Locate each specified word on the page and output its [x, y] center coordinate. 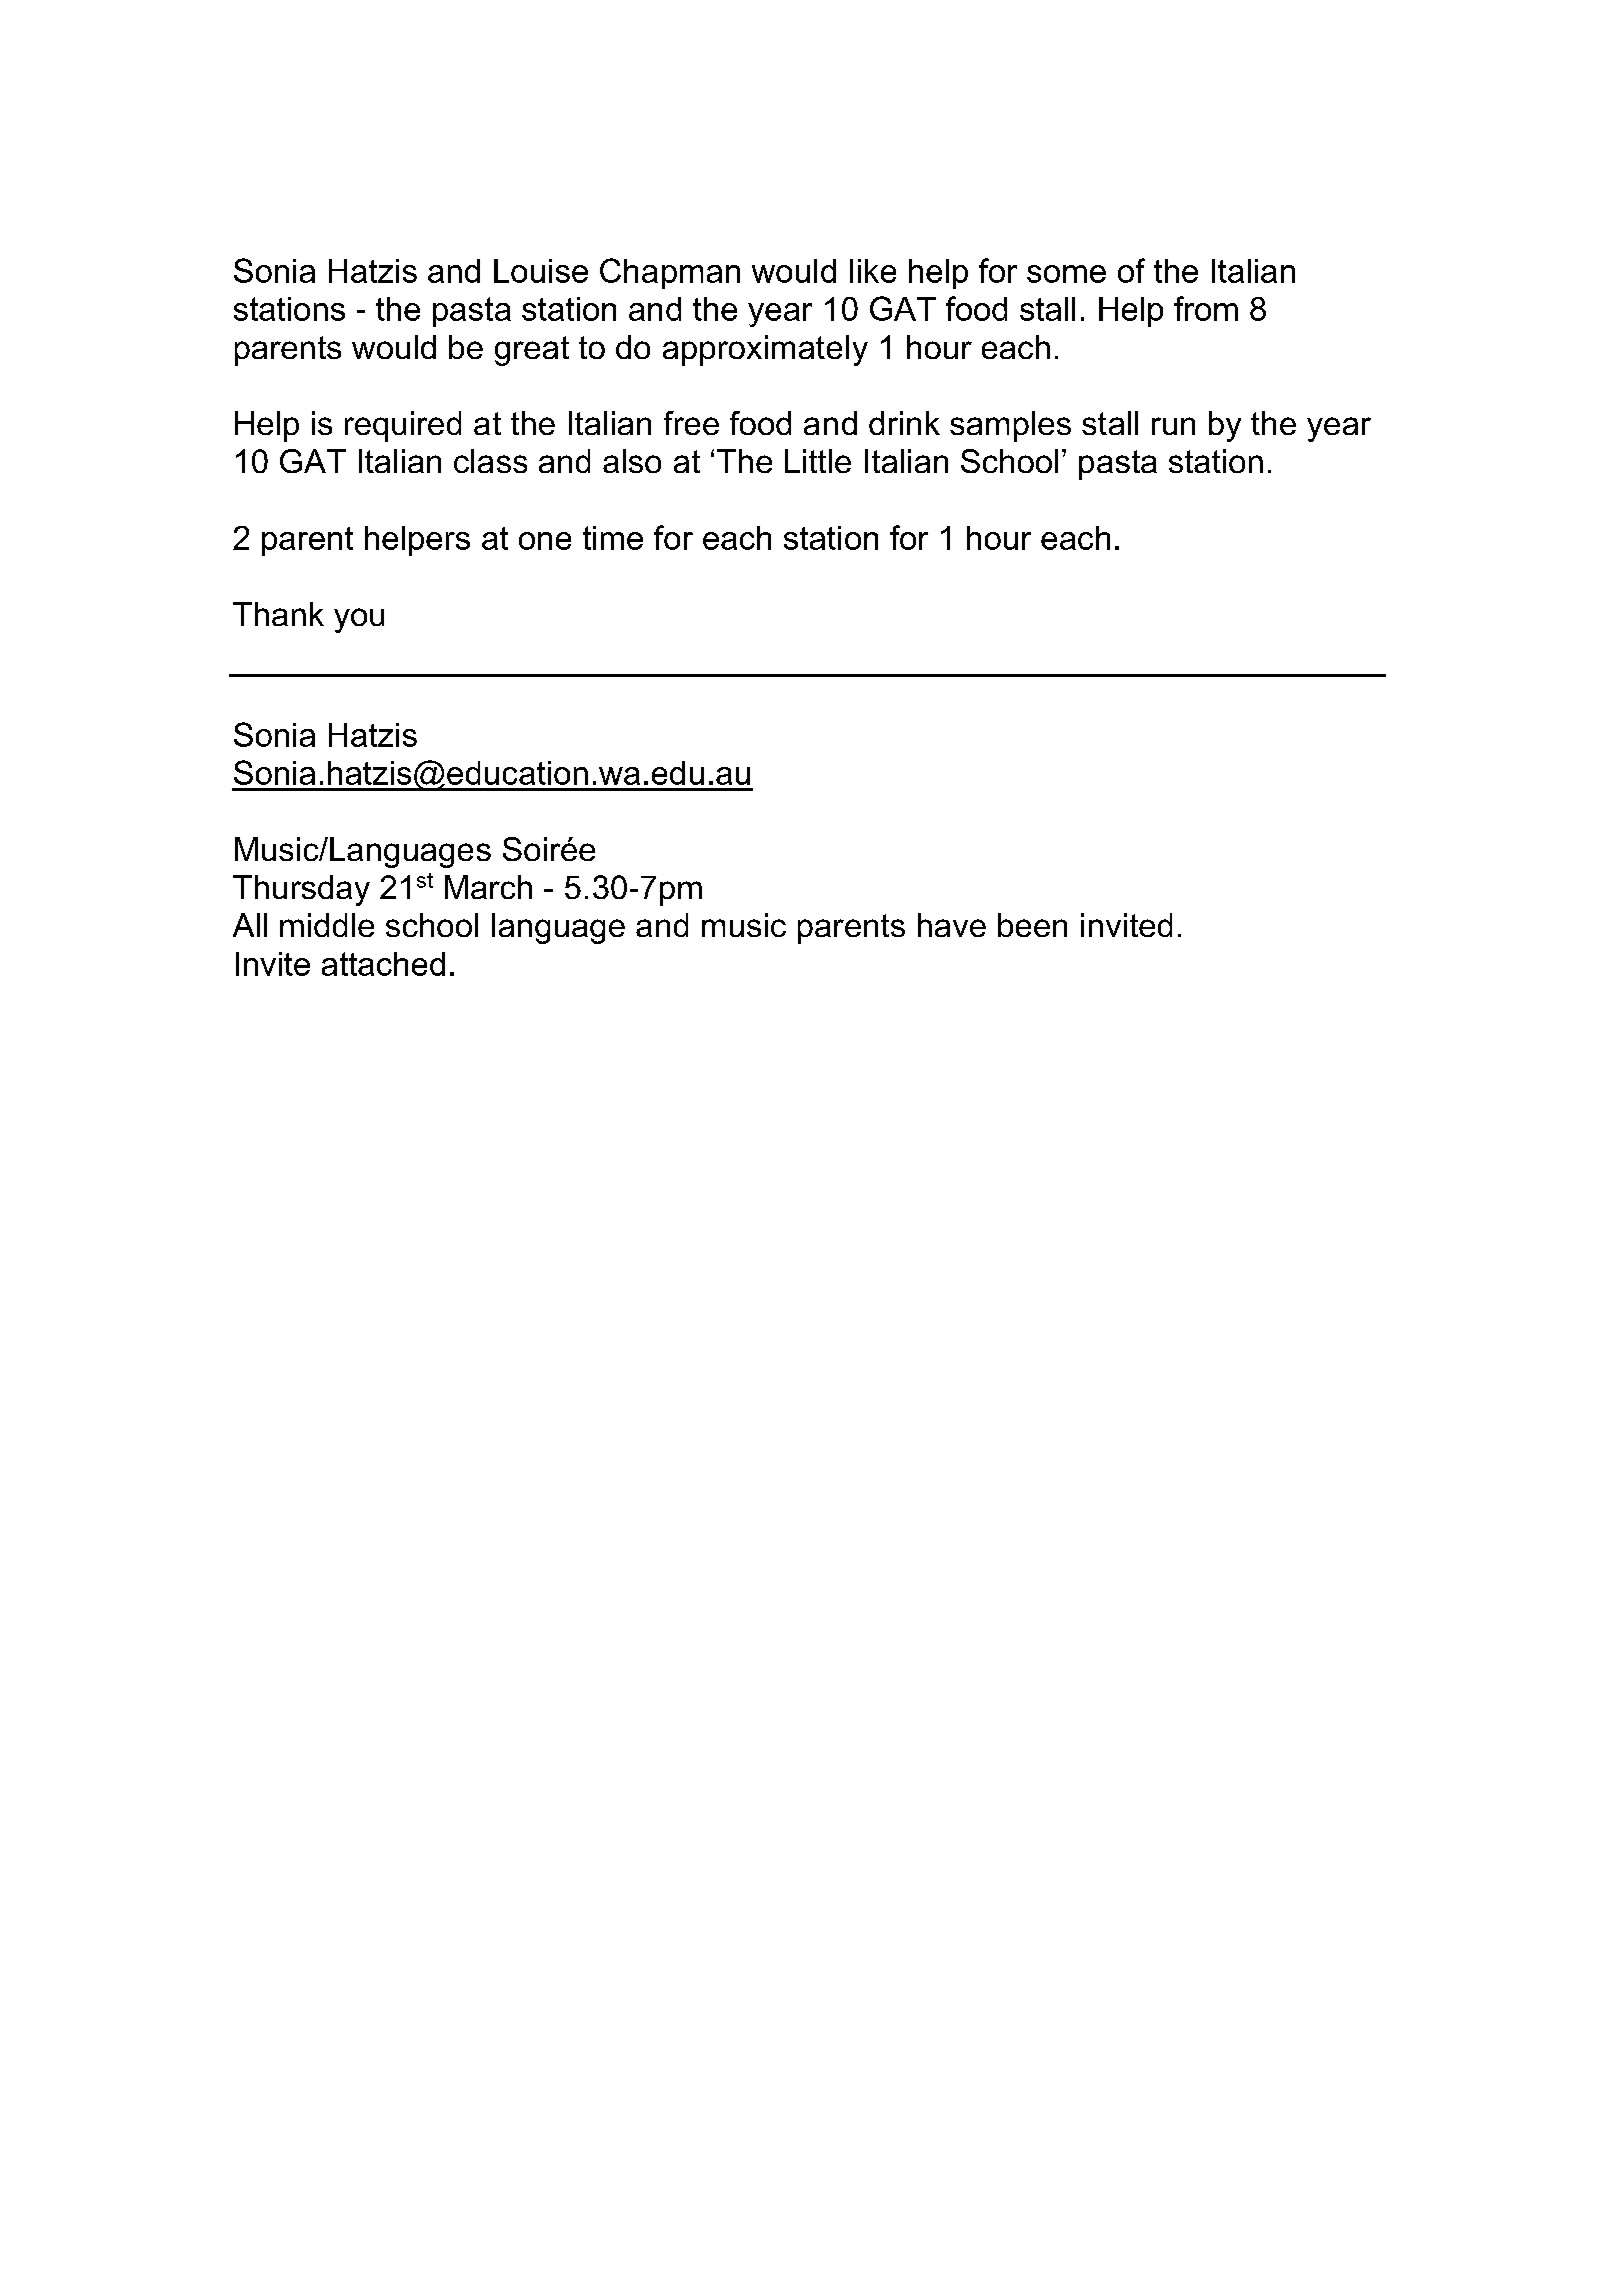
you [359, 620]
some [1066, 274]
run [1173, 426]
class [490, 461]
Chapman [670, 273]
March [488, 887]
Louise [541, 271]
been [1032, 925]
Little [818, 461]
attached [383, 964]
